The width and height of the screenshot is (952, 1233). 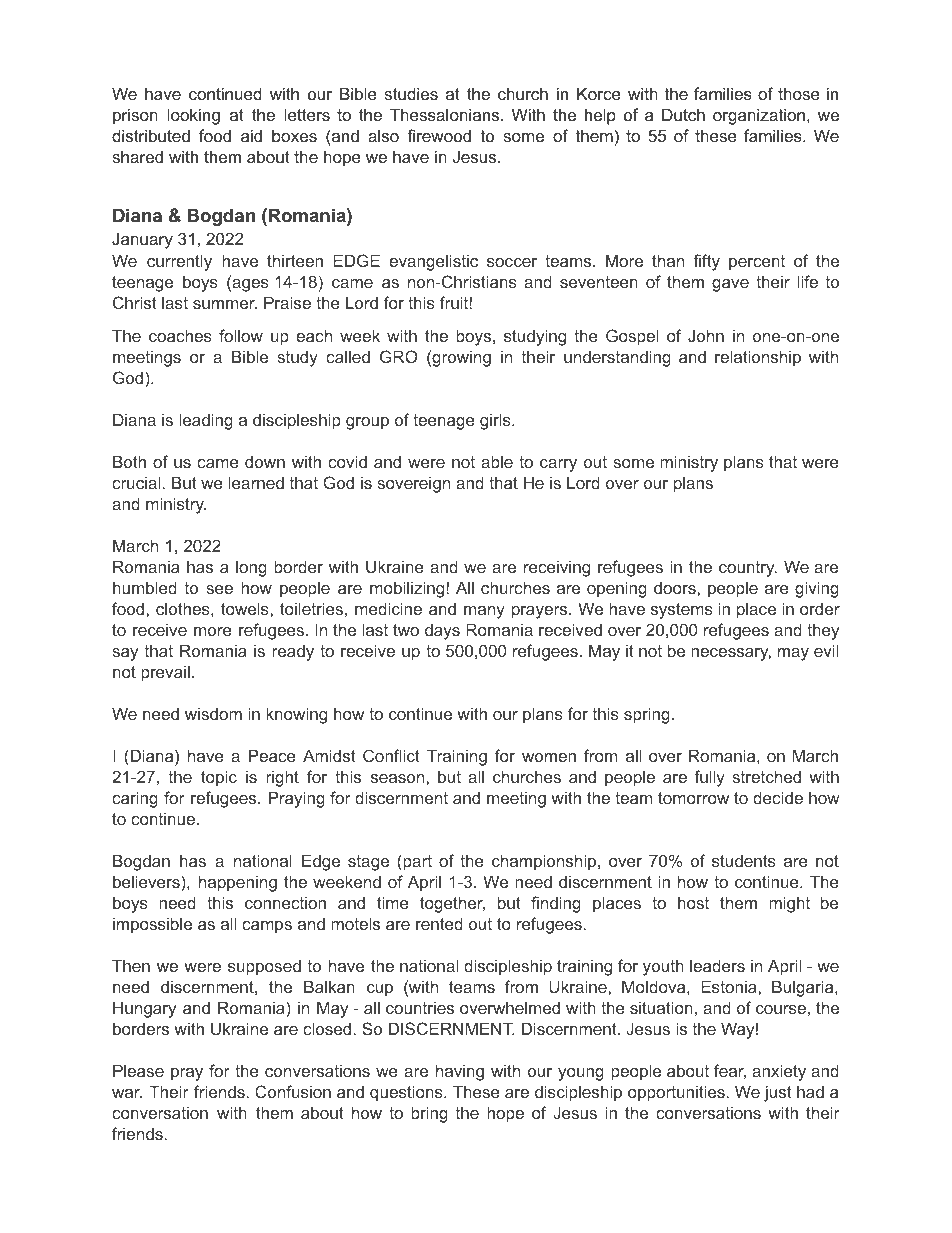 What do you see at coordinates (446, 114) in the screenshot?
I see `Thessalonians` at bounding box center [446, 114].
